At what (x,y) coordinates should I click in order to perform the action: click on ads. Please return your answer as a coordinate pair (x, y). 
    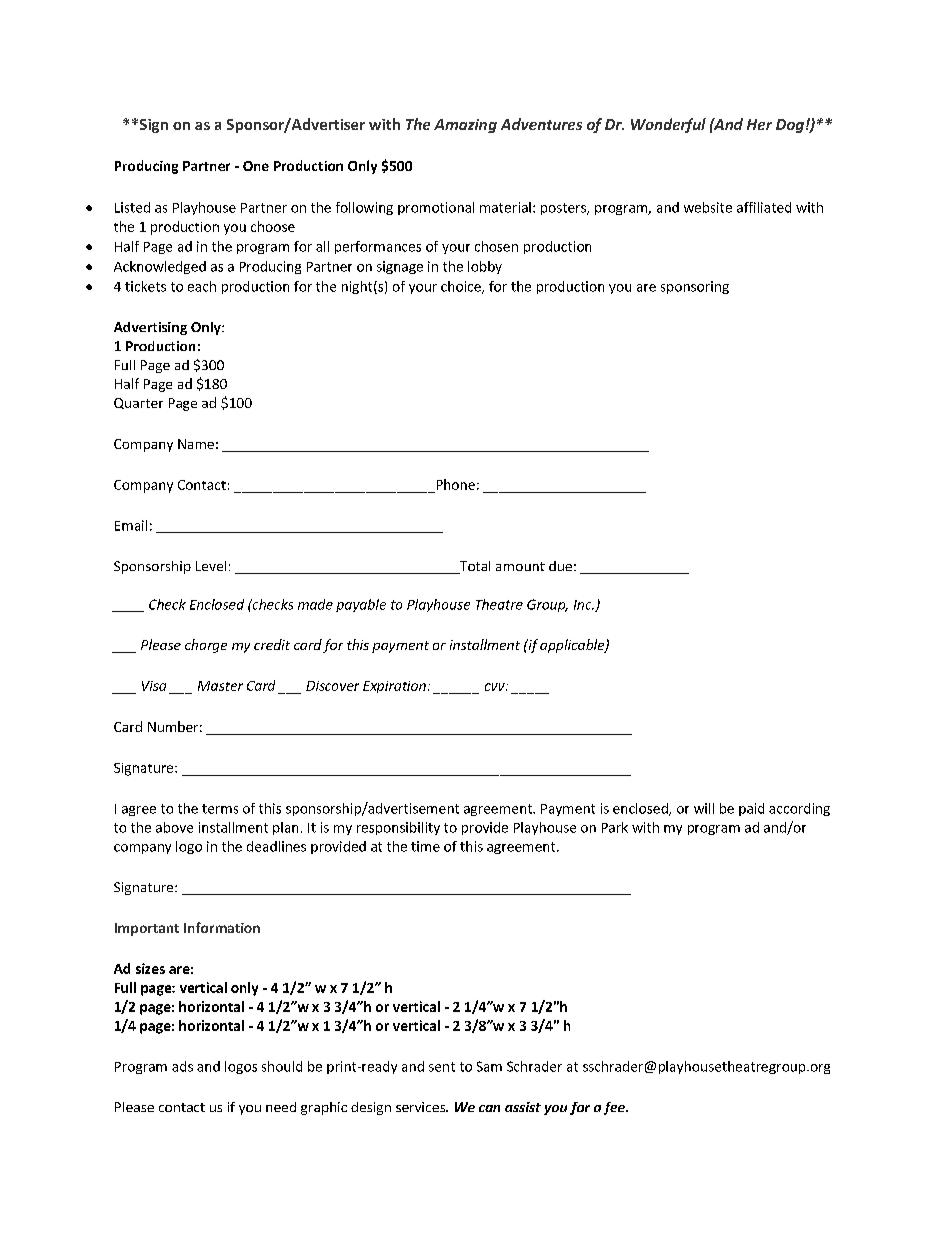
    Looking at the image, I should click on (182, 1066).
